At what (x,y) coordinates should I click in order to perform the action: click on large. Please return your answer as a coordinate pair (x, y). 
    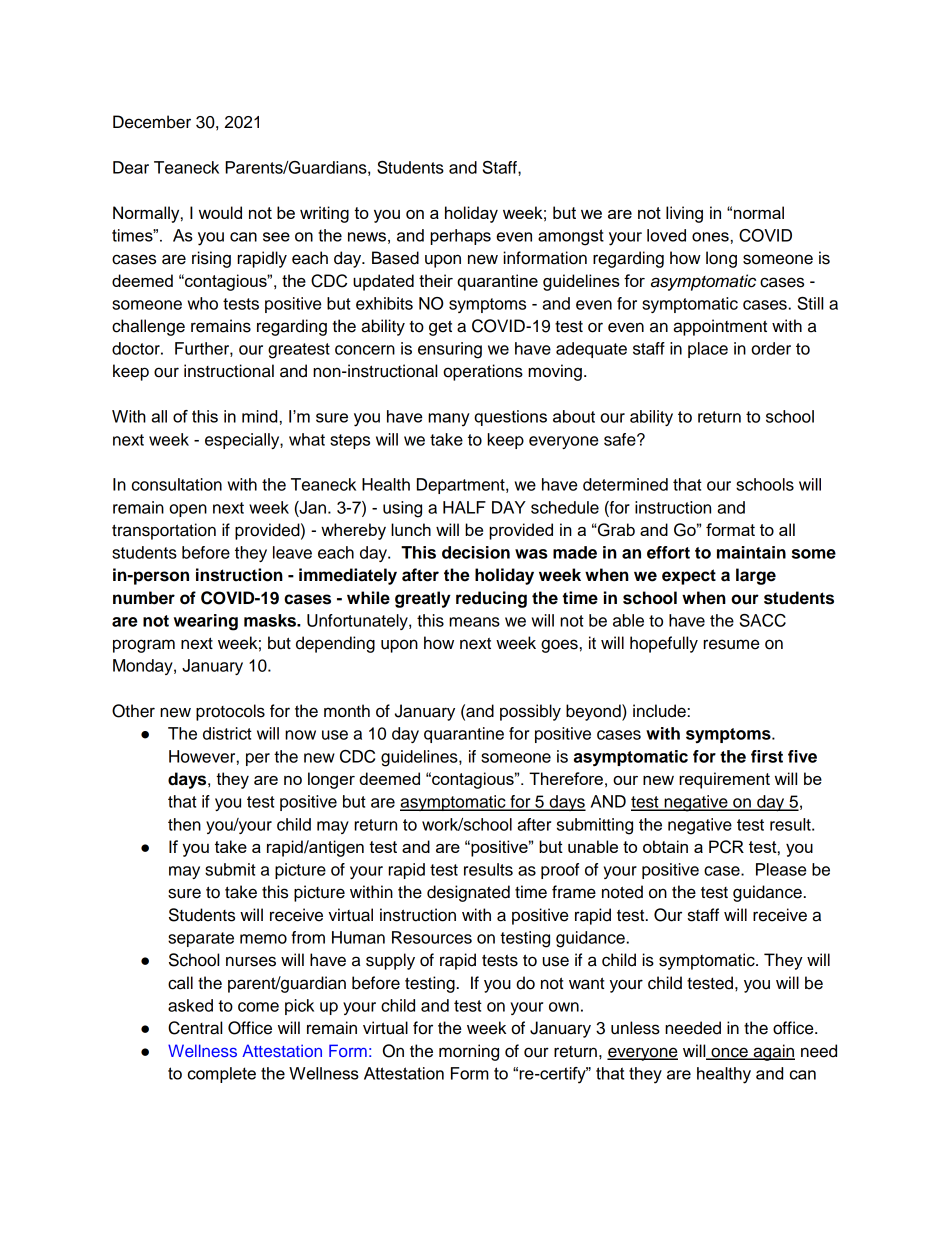
    Looking at the image, I should click on (756, 576).
